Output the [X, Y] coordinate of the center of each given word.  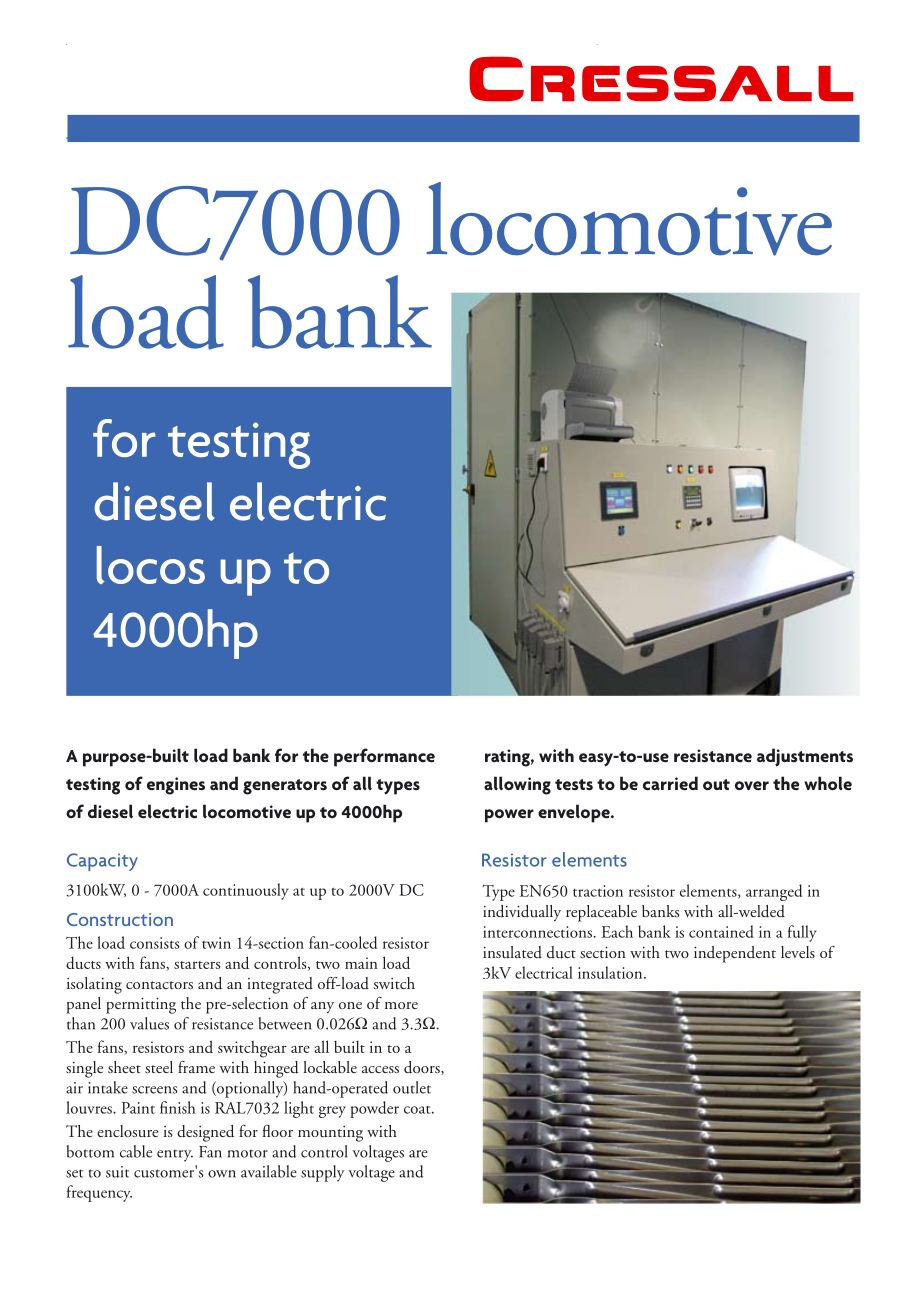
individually [522, 913]
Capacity [102, 862]
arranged [774, 892]
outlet [412, 1087]
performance [384, 757]
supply [323, 1173]
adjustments [805, 757]
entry [175, 1156]
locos [151, 565]
